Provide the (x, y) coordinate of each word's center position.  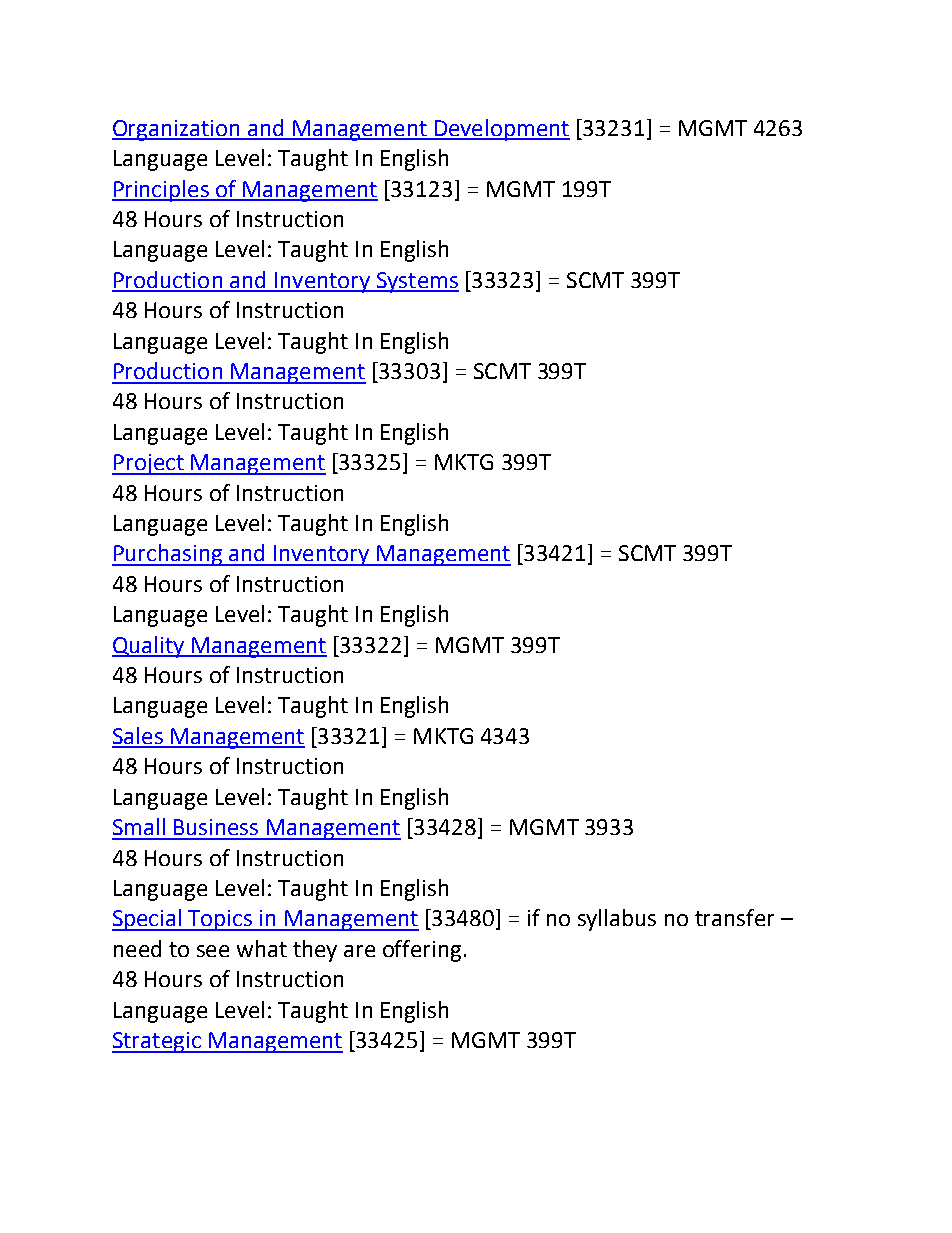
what (262, 948)
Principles (161, 191)
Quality (149, 647)
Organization (177, 130)
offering (422, 951)
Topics (220, 920)
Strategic (157, 1042)
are (359, 951)
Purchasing (168, 555)
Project (149, 464)
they (315, 951)
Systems (416, 282)
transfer (734, 917)
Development (501, 130)
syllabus (617, 920)
